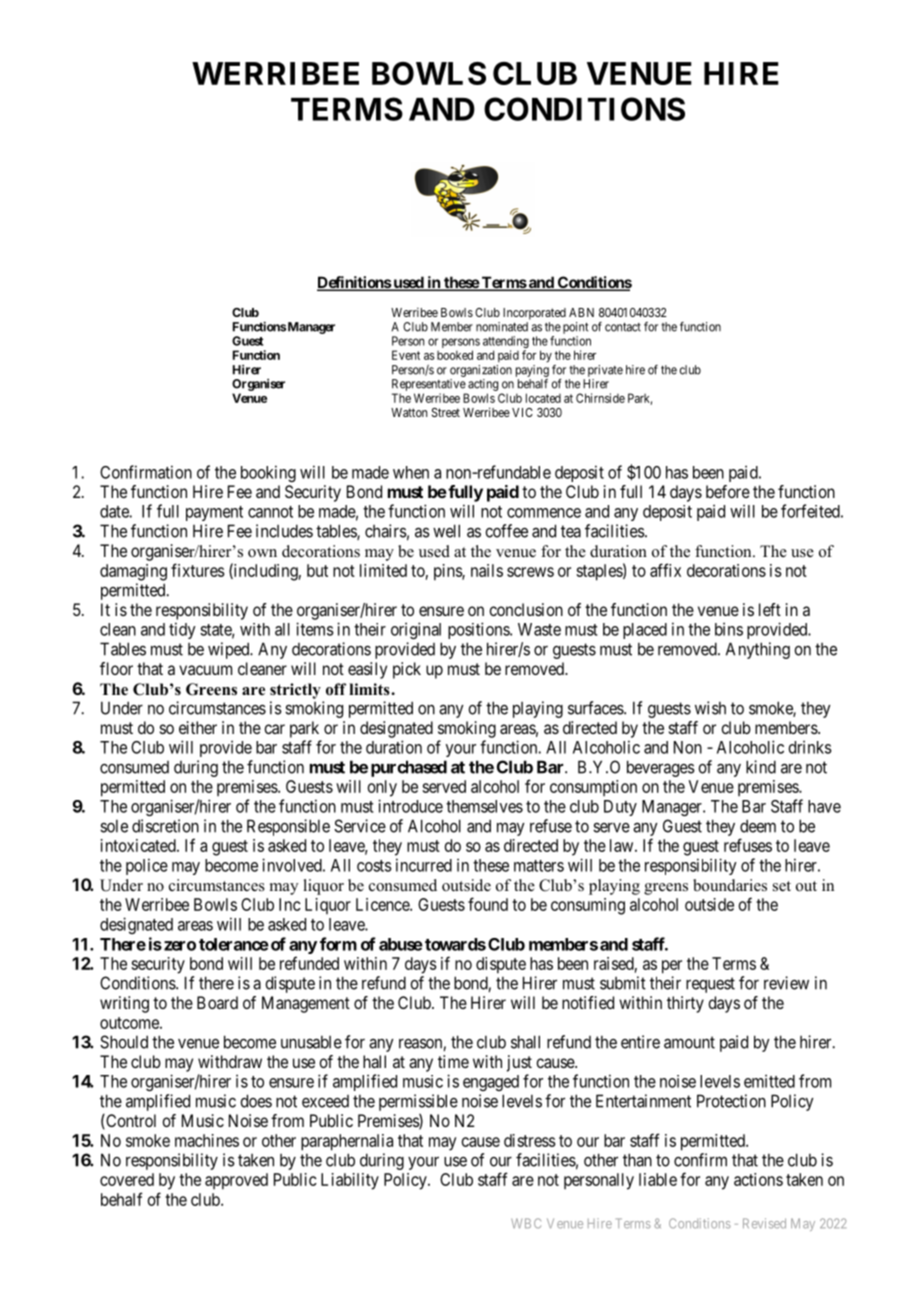 The image size is (924, 1308). Describe the element at coordinates (236, 1181) in the screenshot. I see `approved` at that location.
